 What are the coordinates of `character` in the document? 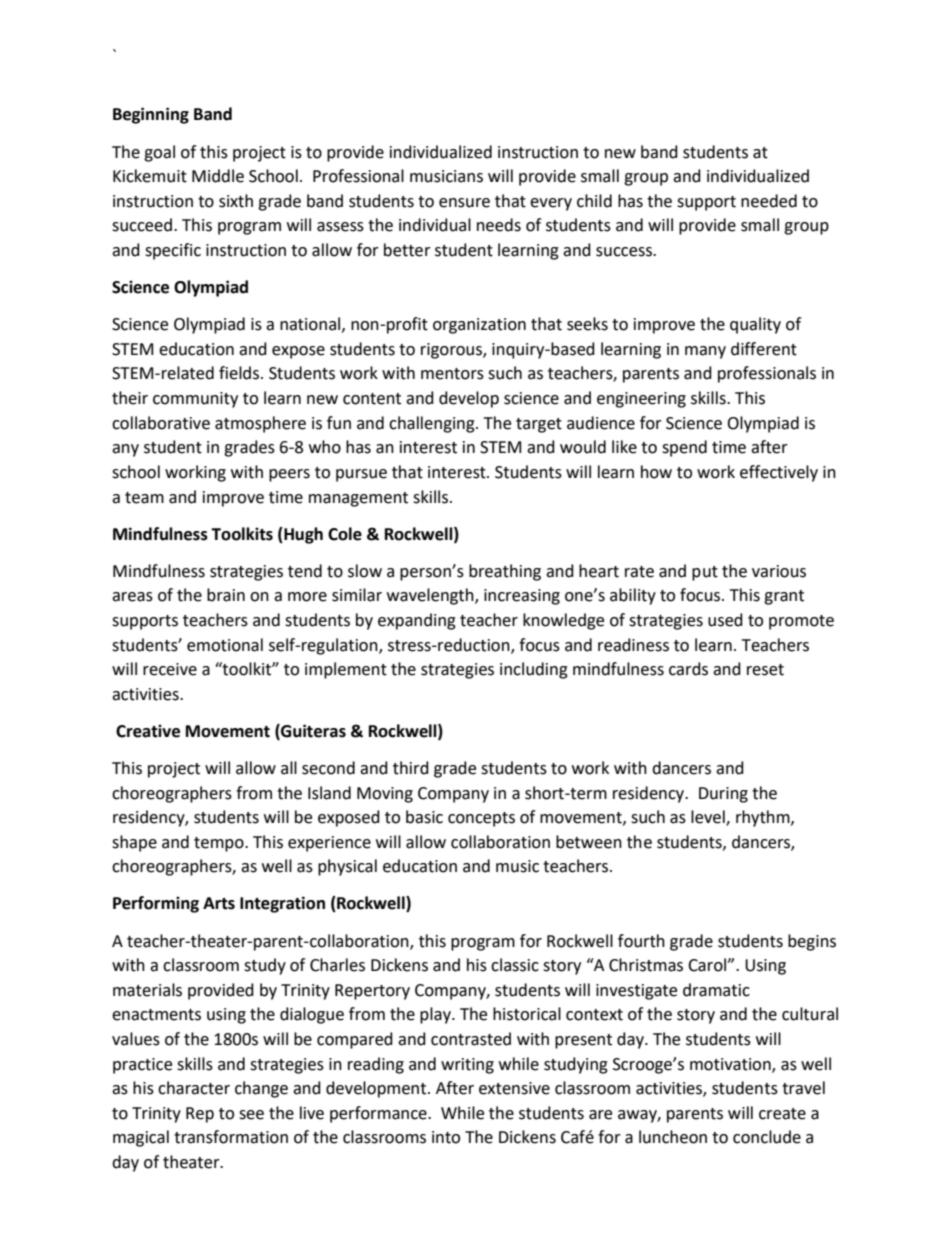 It's located at (194, 1088).
